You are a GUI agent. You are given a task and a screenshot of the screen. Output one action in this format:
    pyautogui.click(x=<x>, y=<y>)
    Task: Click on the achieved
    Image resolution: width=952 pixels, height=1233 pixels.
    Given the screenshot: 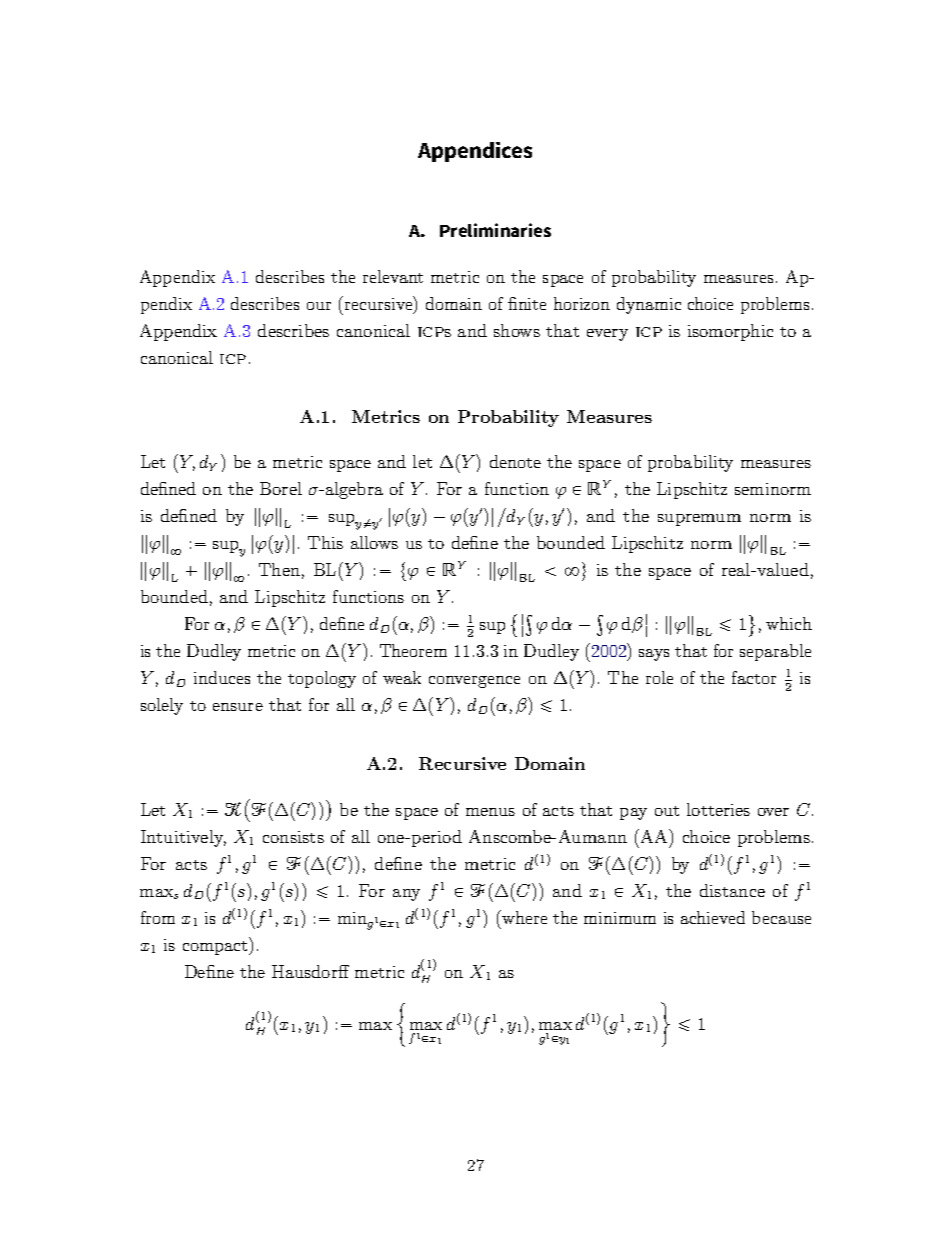 What is the action you would take?
    pyautogui.click(x=713, y=917)
